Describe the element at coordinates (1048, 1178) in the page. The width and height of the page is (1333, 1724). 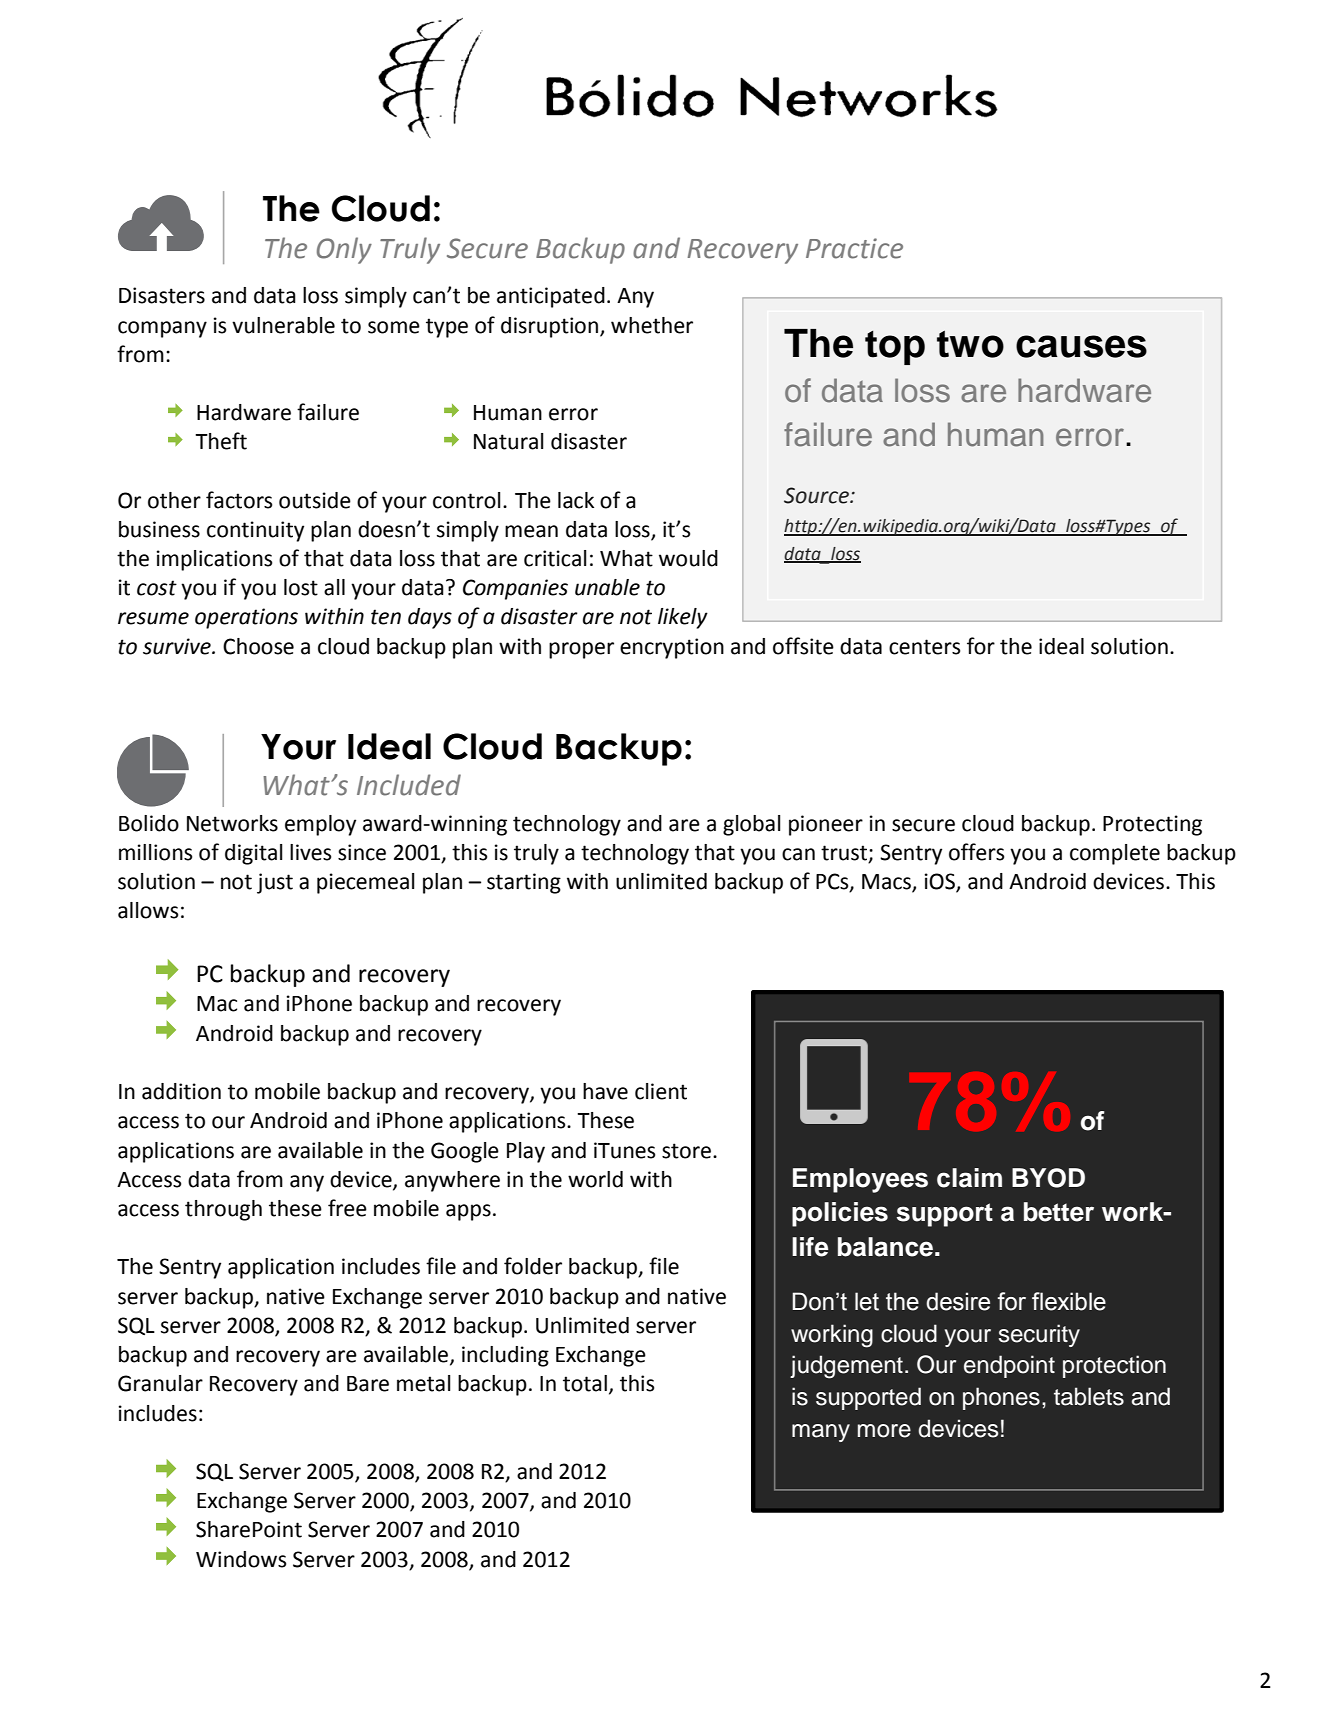
I see `BYOD` at that location.
